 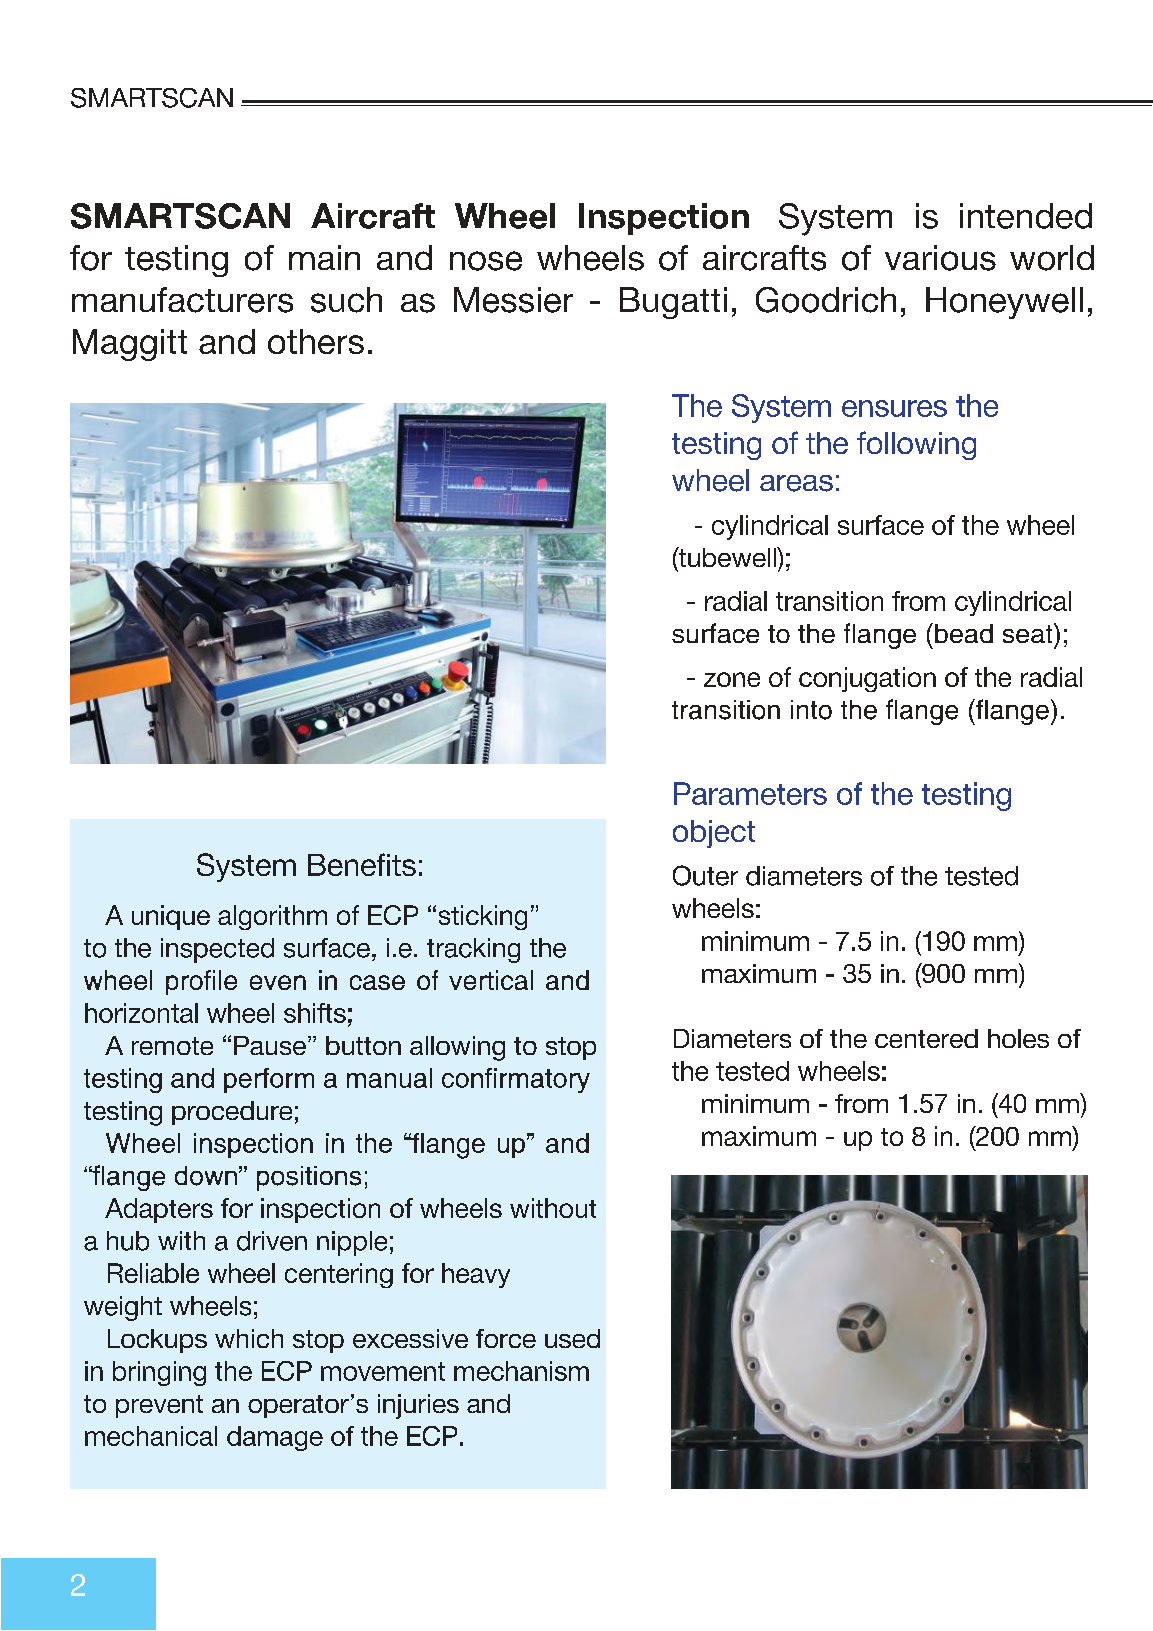 What do you see at coordinates (275, 1438) in the image?
I see `damage` at bounding box center [275, 1438].
